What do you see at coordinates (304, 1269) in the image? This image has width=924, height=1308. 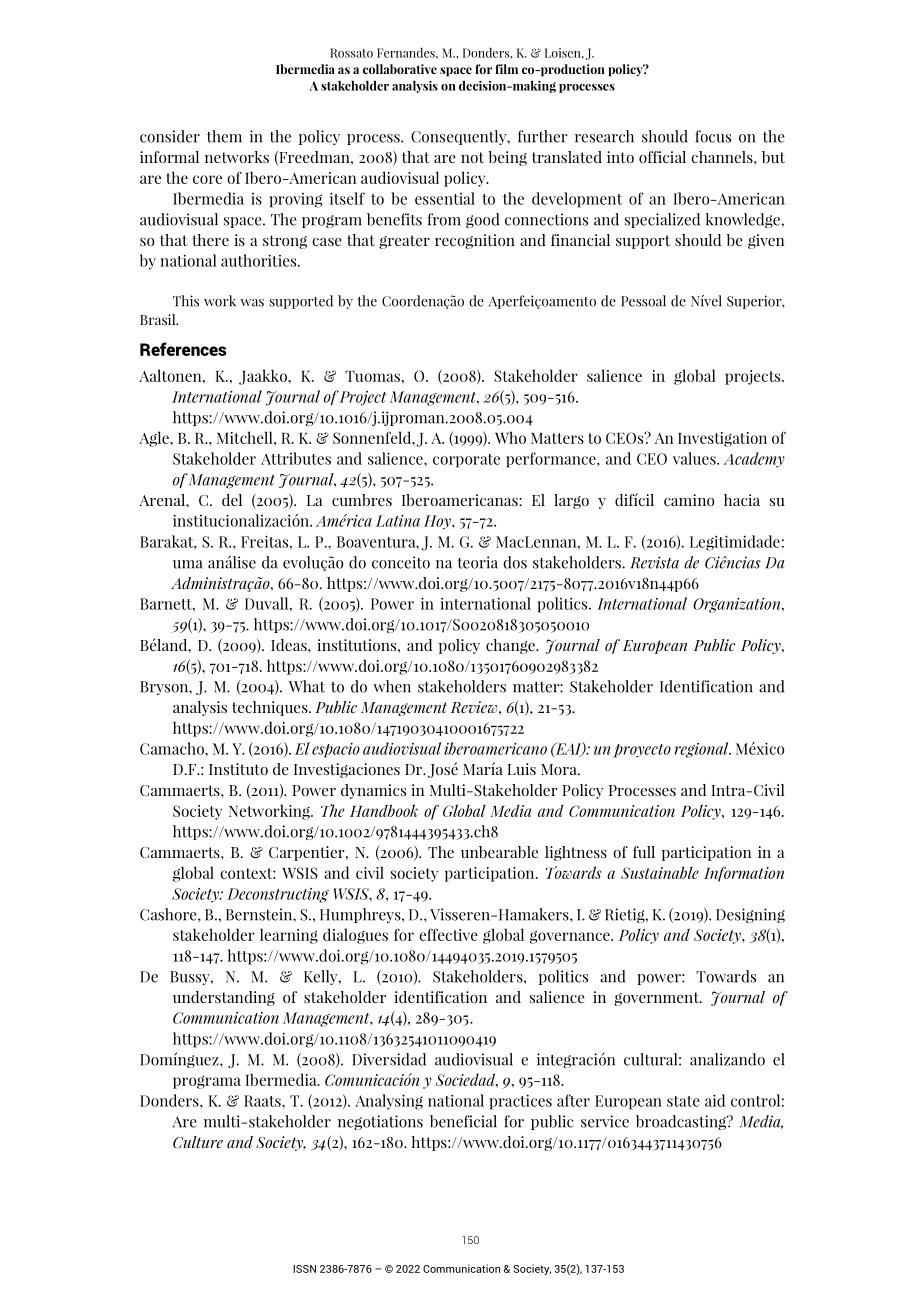 I see `ISSN` at bounding box center [304, 1269].
